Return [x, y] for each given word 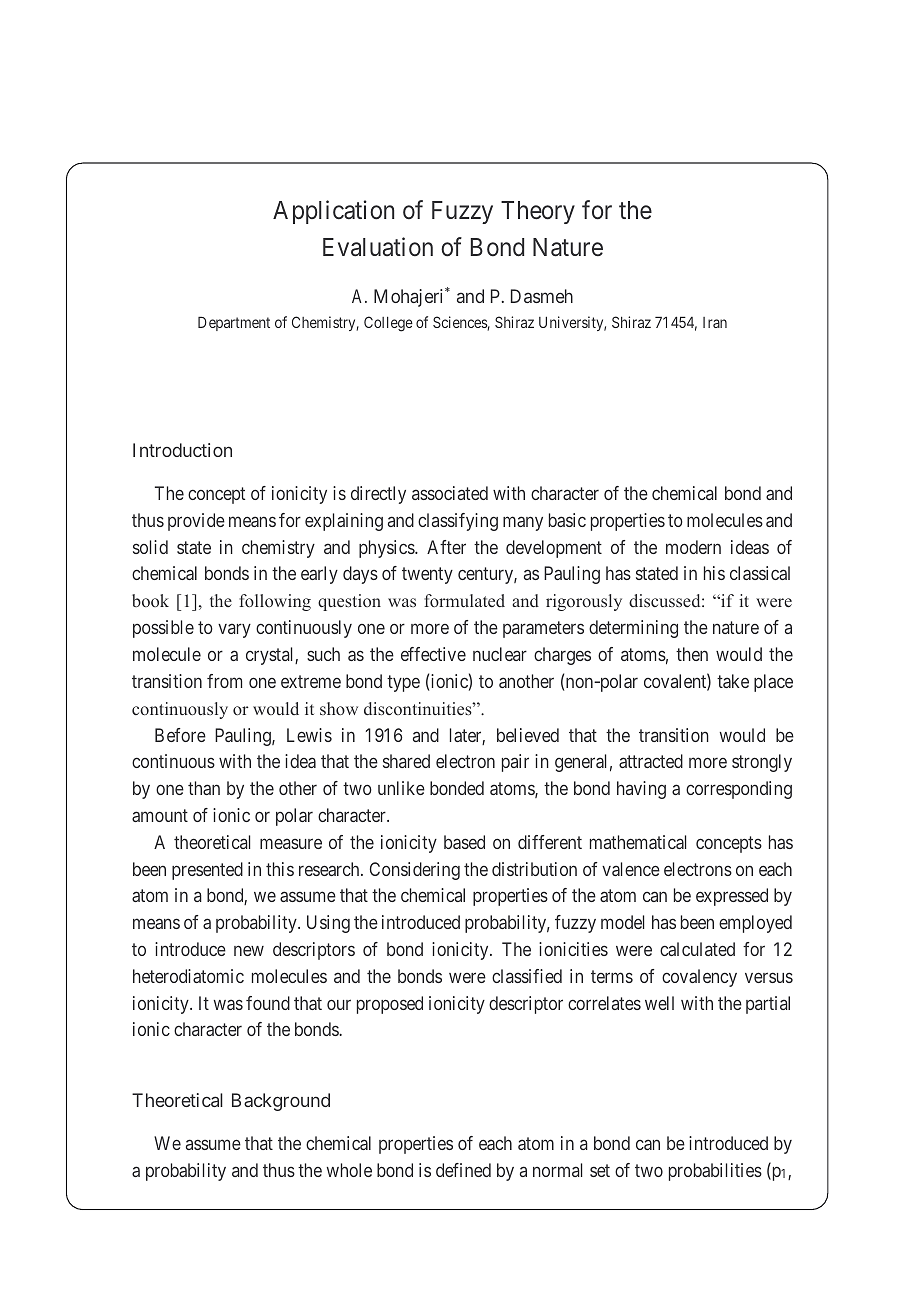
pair [515, 763]
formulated [464, 600]
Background [281, 1102]
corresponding [739, 790]
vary [234, 631]
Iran [715, 322]
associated [450, 493]
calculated [697, 949]
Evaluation [378, 247]
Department [234, 323]
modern [693, 547]
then [692, 654]
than [204, 788]
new [249, 951]
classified [527, 976]
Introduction [182, 450]
